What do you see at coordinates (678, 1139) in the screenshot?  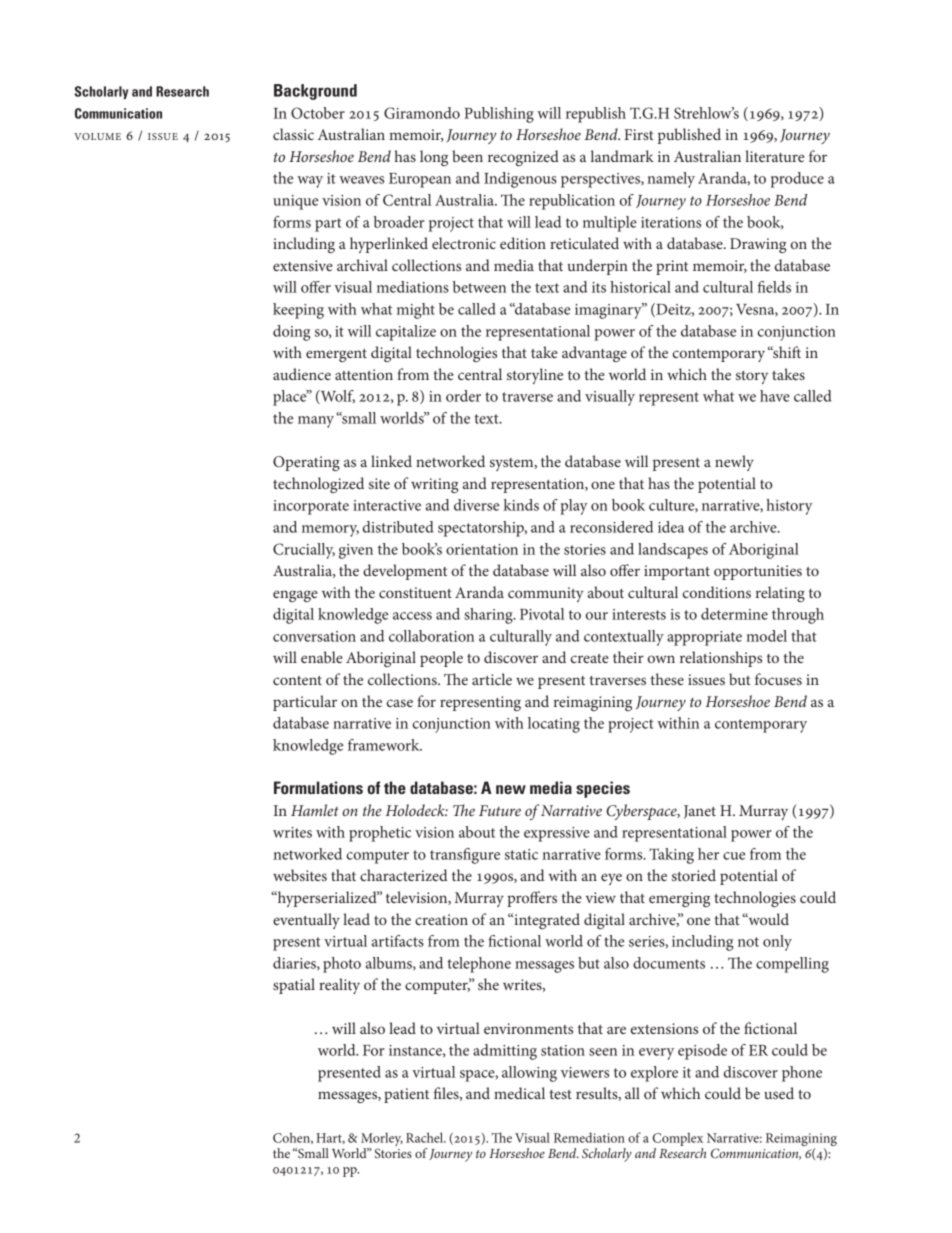 I see `Complex` at bounding box center [678, 1139].
